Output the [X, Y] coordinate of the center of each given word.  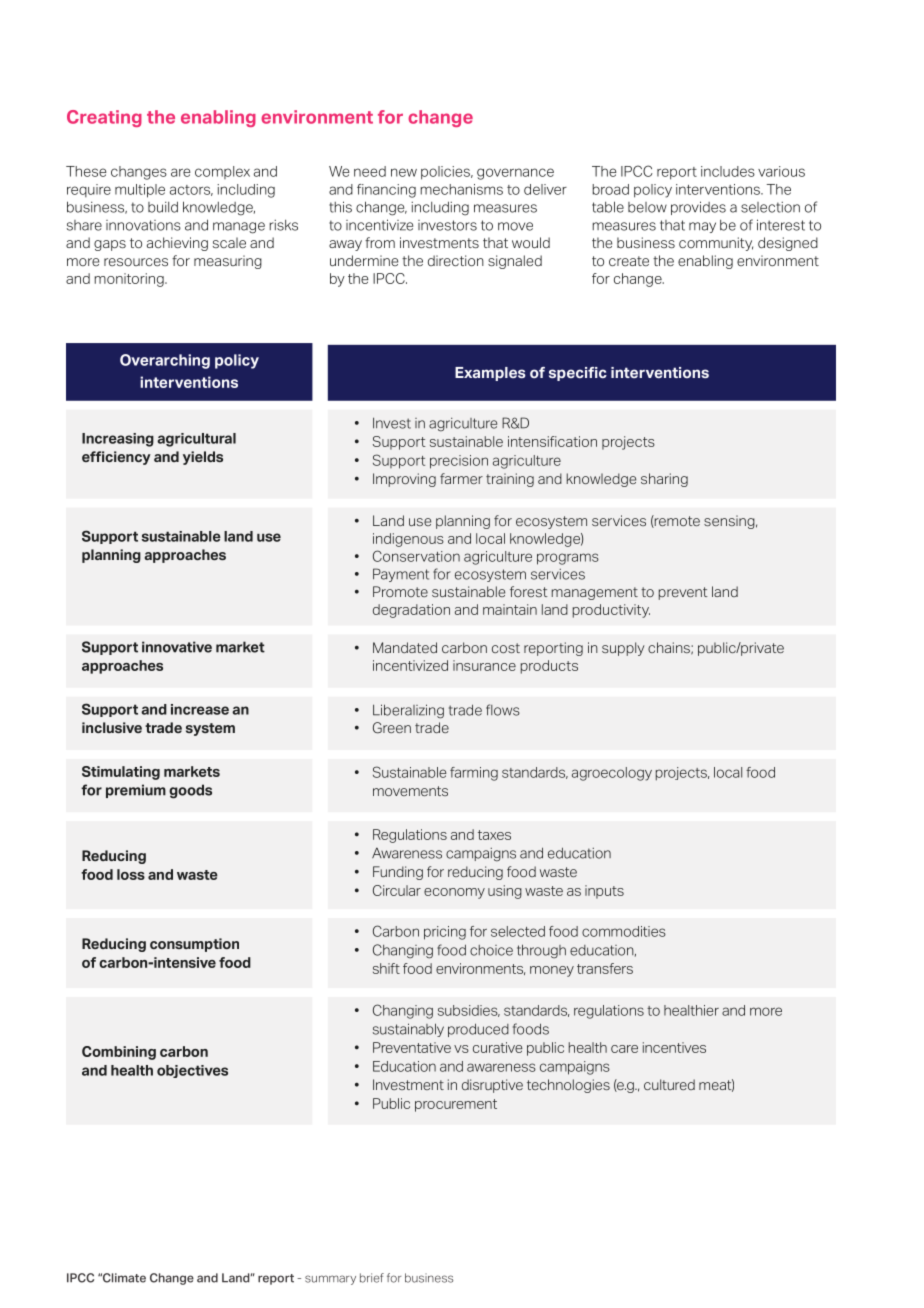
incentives [674, 1047]
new [404, 172]
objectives [192, 1071]
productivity [611, 611]
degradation [411, 611]
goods [190, 791]
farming [474, 774]
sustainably [408, 1030]
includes [728, 171]
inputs [604, 892]
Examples [490, 374]
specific [578, 374]
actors [191, 190]
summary [330, 1280]
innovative [177, 647]
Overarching [165, 361]
